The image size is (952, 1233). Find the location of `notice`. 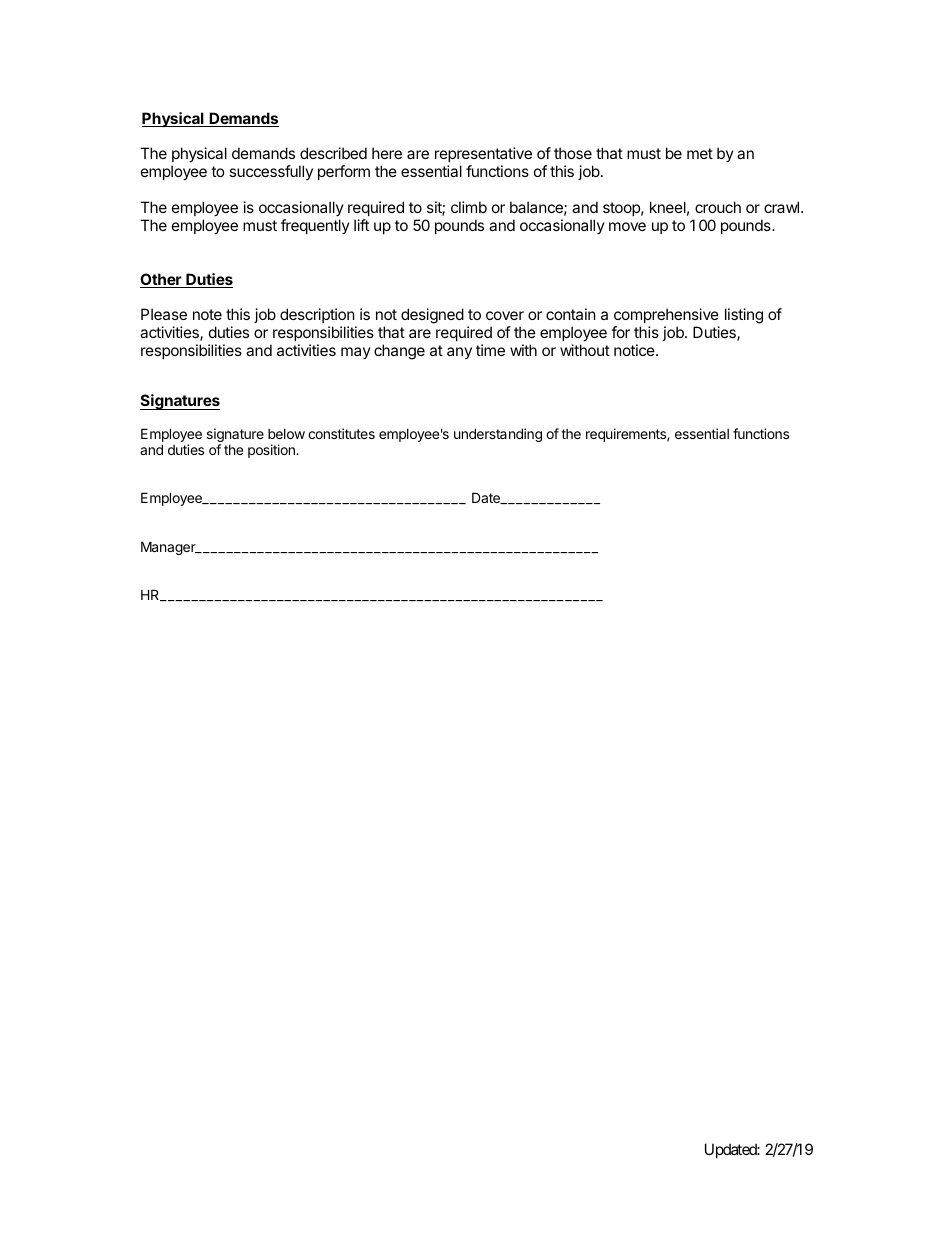

notice is located at coordinates (635, 350).
